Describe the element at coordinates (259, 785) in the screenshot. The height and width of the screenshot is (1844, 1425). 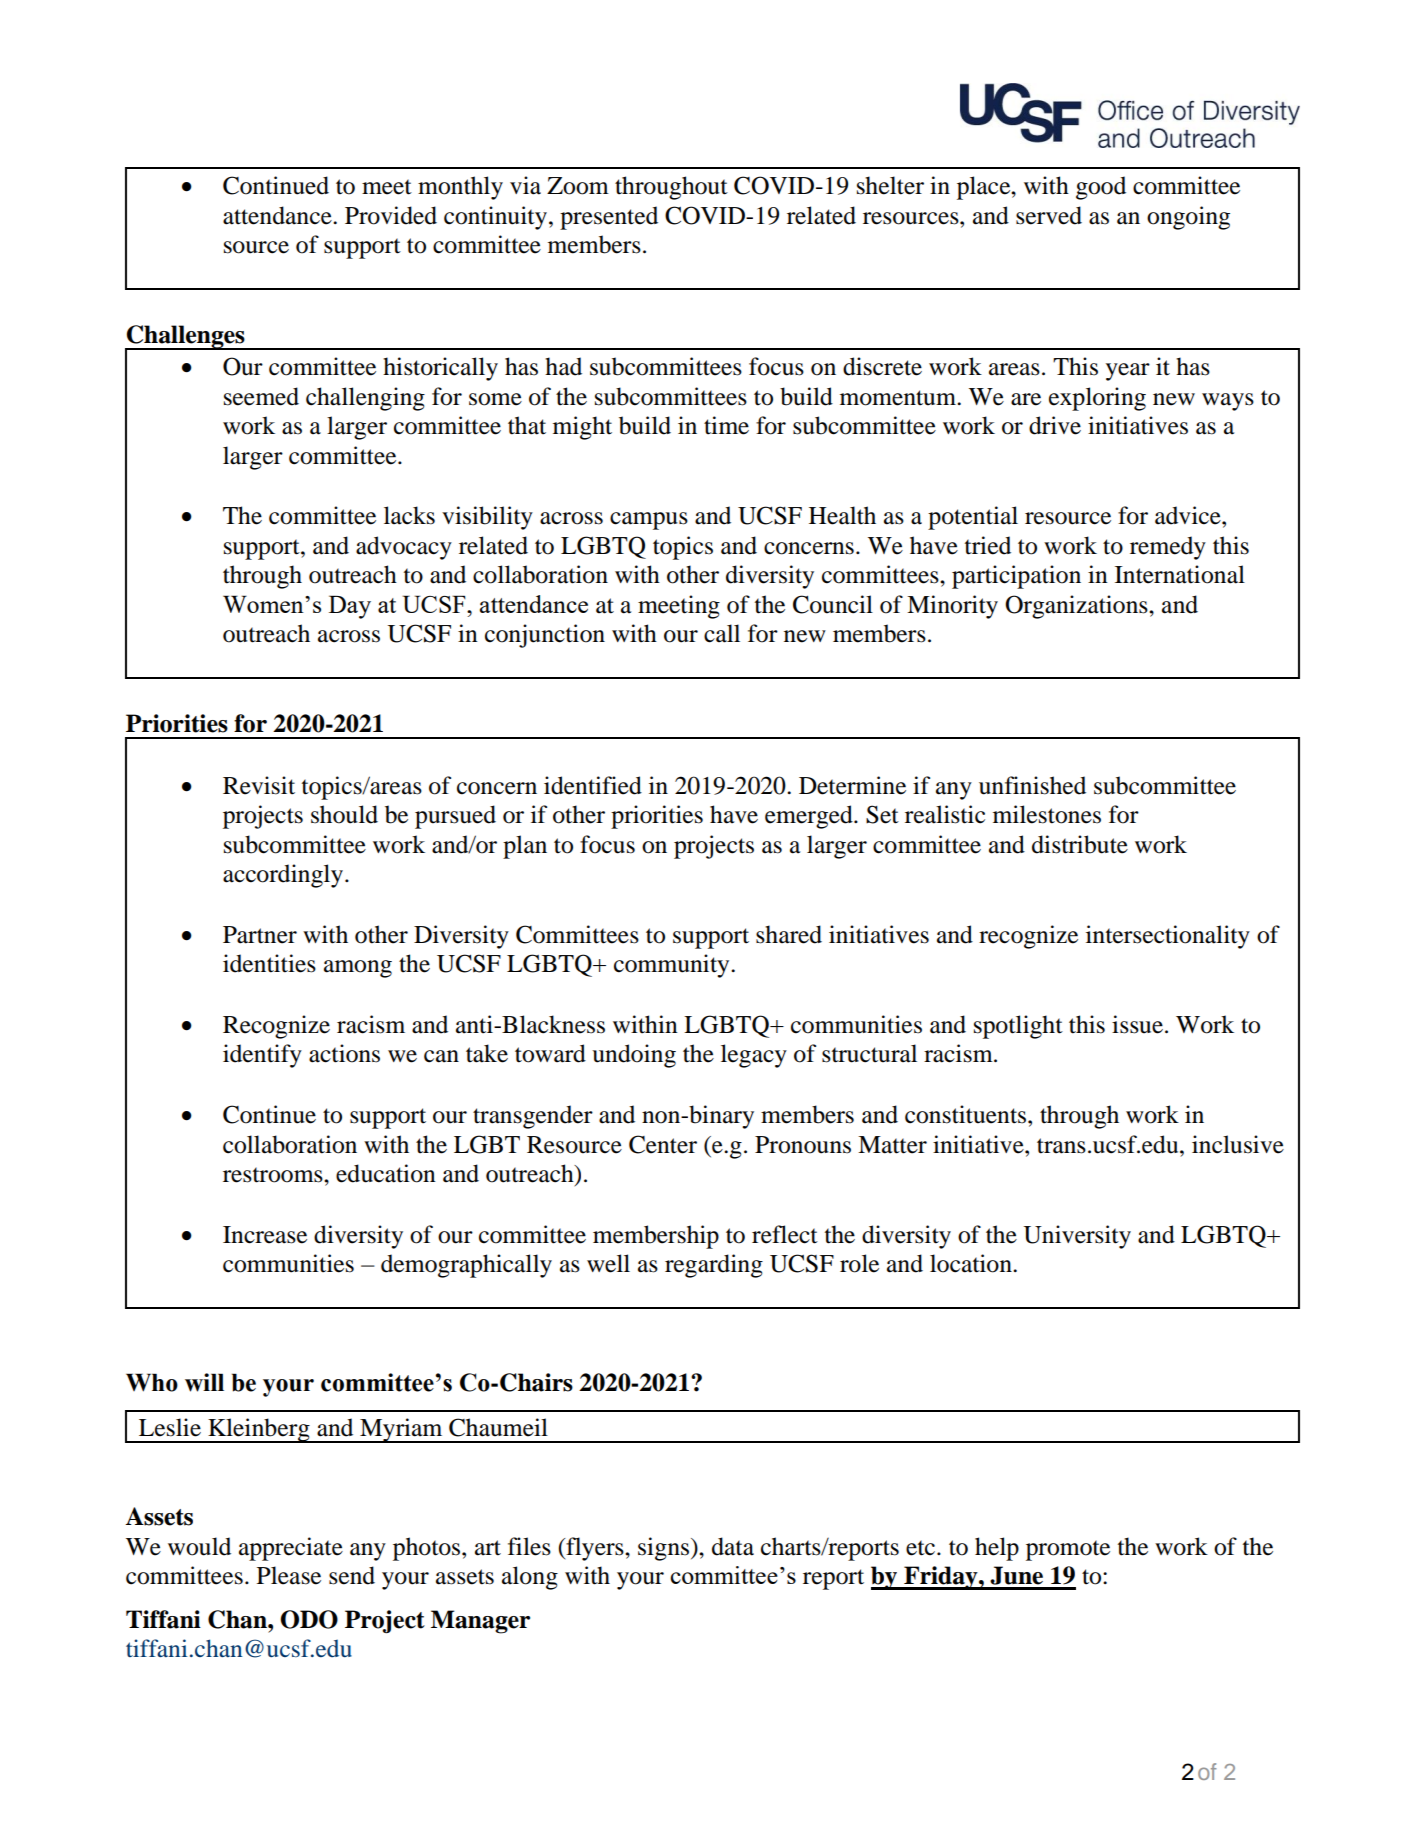
I see `Revisit` at that location.
